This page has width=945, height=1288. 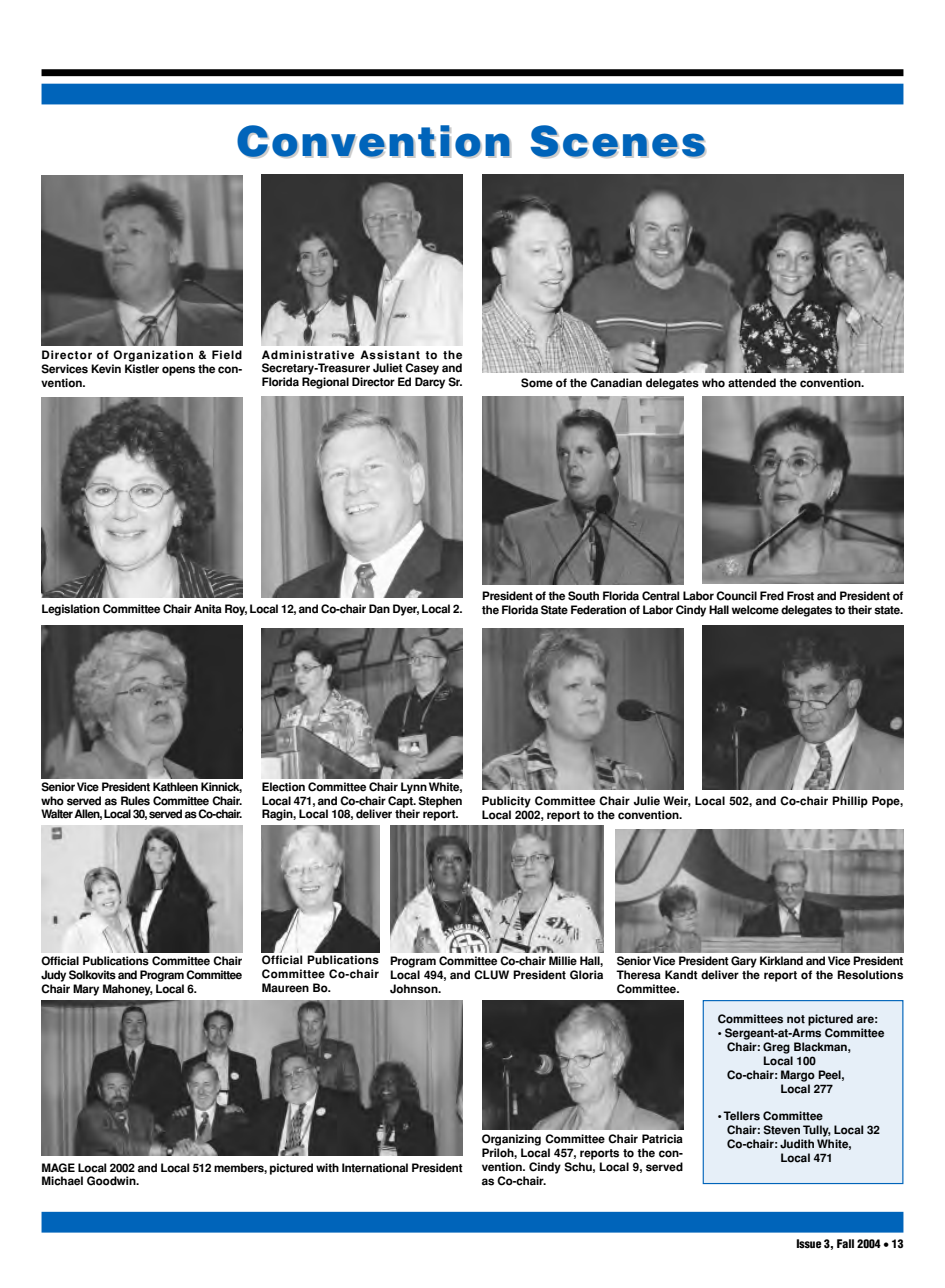 I want to click on Rules, so click(x=135, y=801).
